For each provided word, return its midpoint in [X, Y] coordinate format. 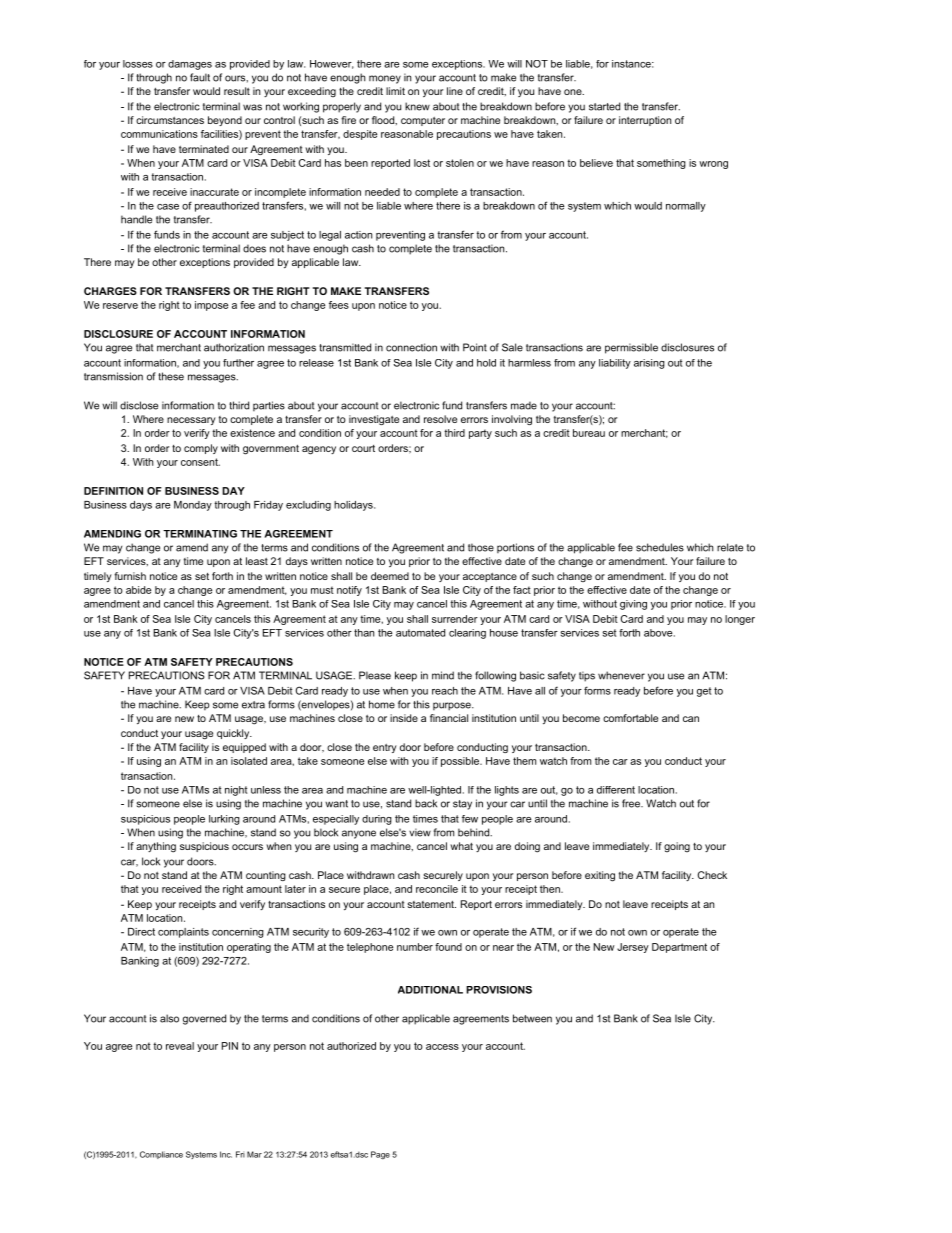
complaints [183, 933]
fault [200, 77]
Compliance [161, 1155]
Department [679, 948]
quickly [234, 734]
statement [431, 904]
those [481, 547]
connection [411, 347]
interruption [645, 121]
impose [211, 306]
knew [417, 106]
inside [404, 718]
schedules [660, 547]
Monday [193, 506]
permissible [631, 348]
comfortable [630, 718]
